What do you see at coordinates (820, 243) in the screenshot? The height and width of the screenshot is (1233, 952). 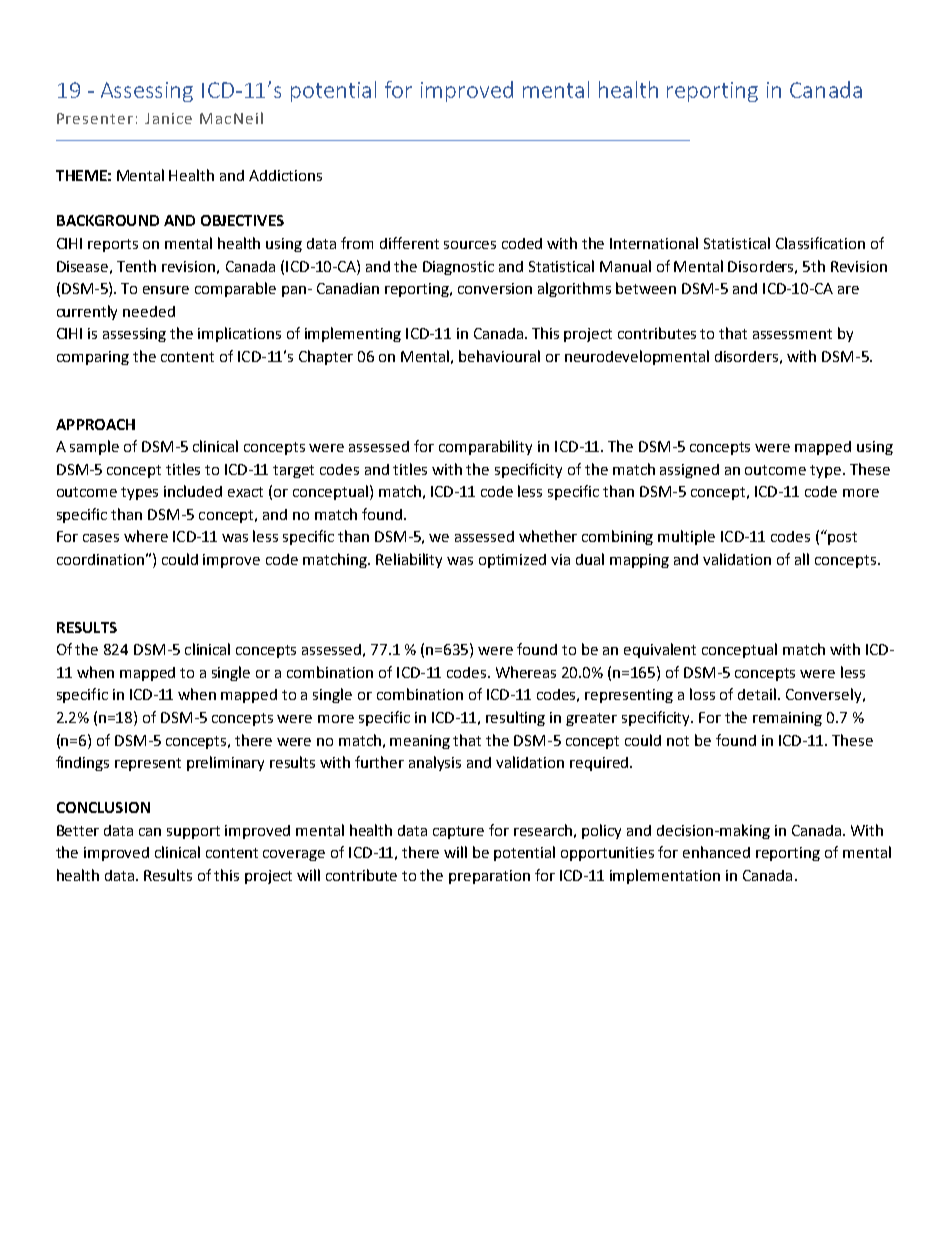 I see `Classification` at bounding box center [820, 243].
